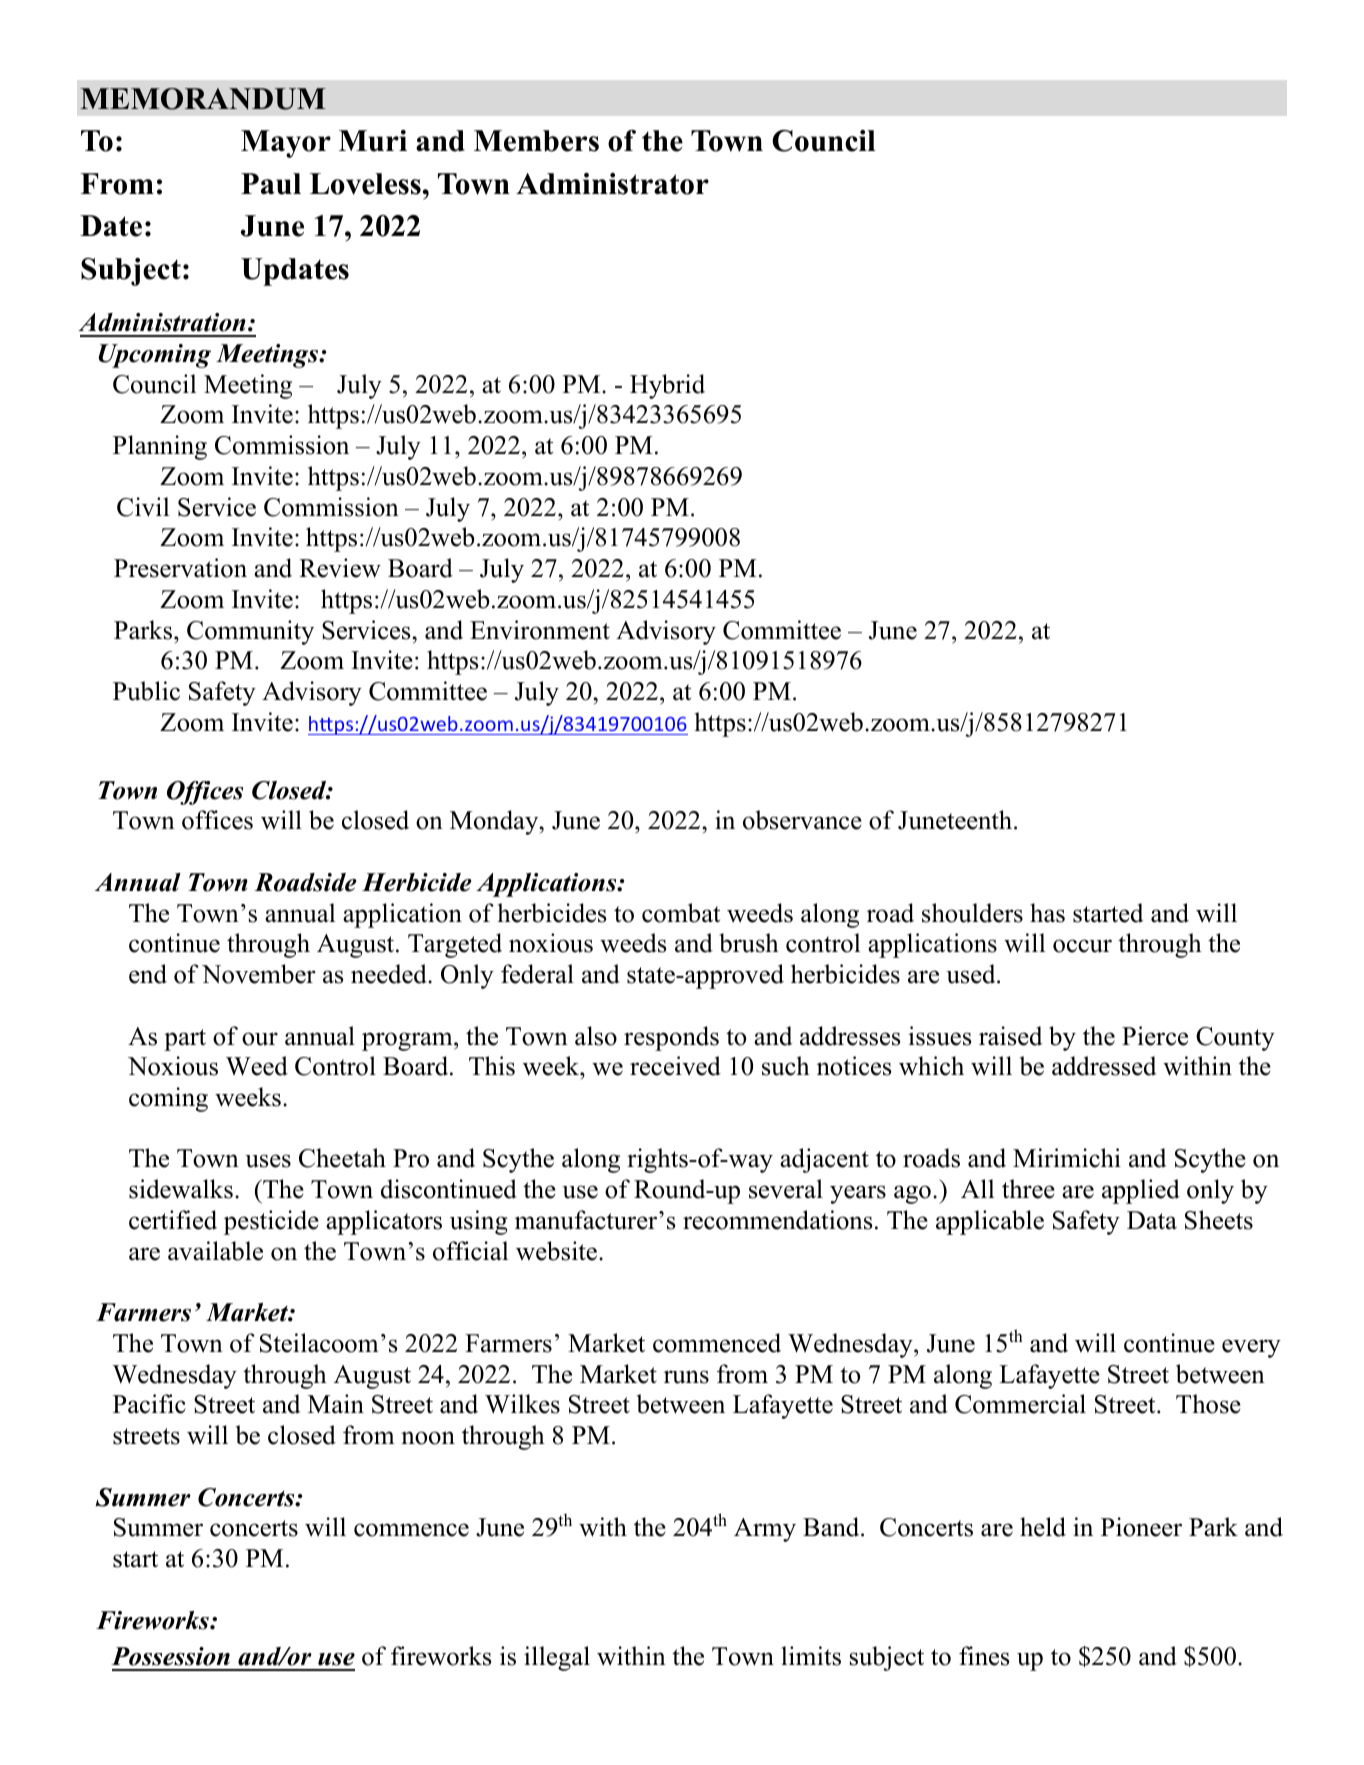 The width and height of the screenshot is (1364, 1765). Describe the element at coordinates (811, 1656) in the screenshot. I see `limits` at that location.
